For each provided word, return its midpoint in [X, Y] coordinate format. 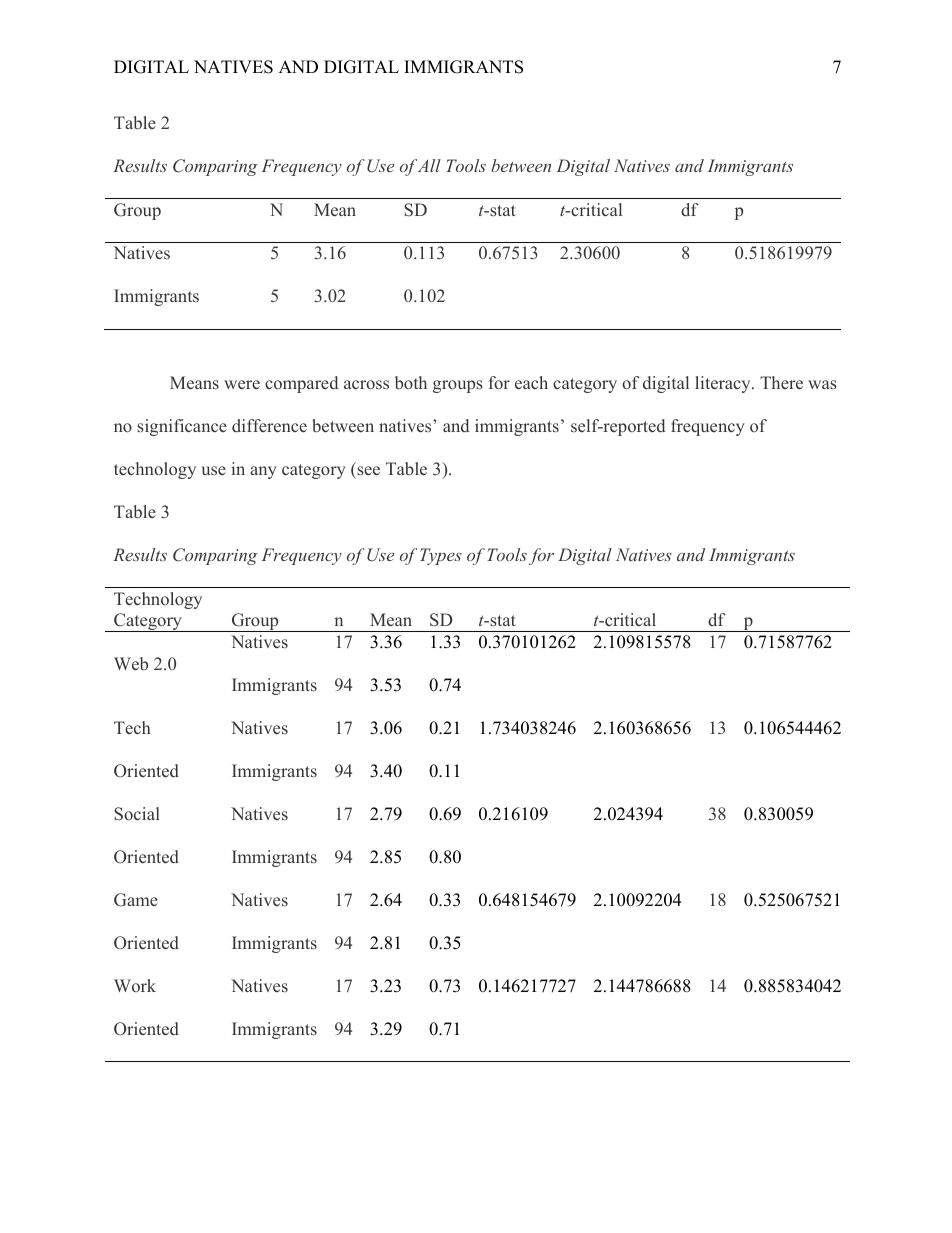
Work [135, 985]
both [411, 382]
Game [136, 900]
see [368, 471]
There [781, 383]
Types [441, 556]
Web [131, 664]
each [531, 383]
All [429, 165]
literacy [724, 384]
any [263, 472]
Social [137, 814]
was [822, 384]
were [242, 385]
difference [269, 426]
